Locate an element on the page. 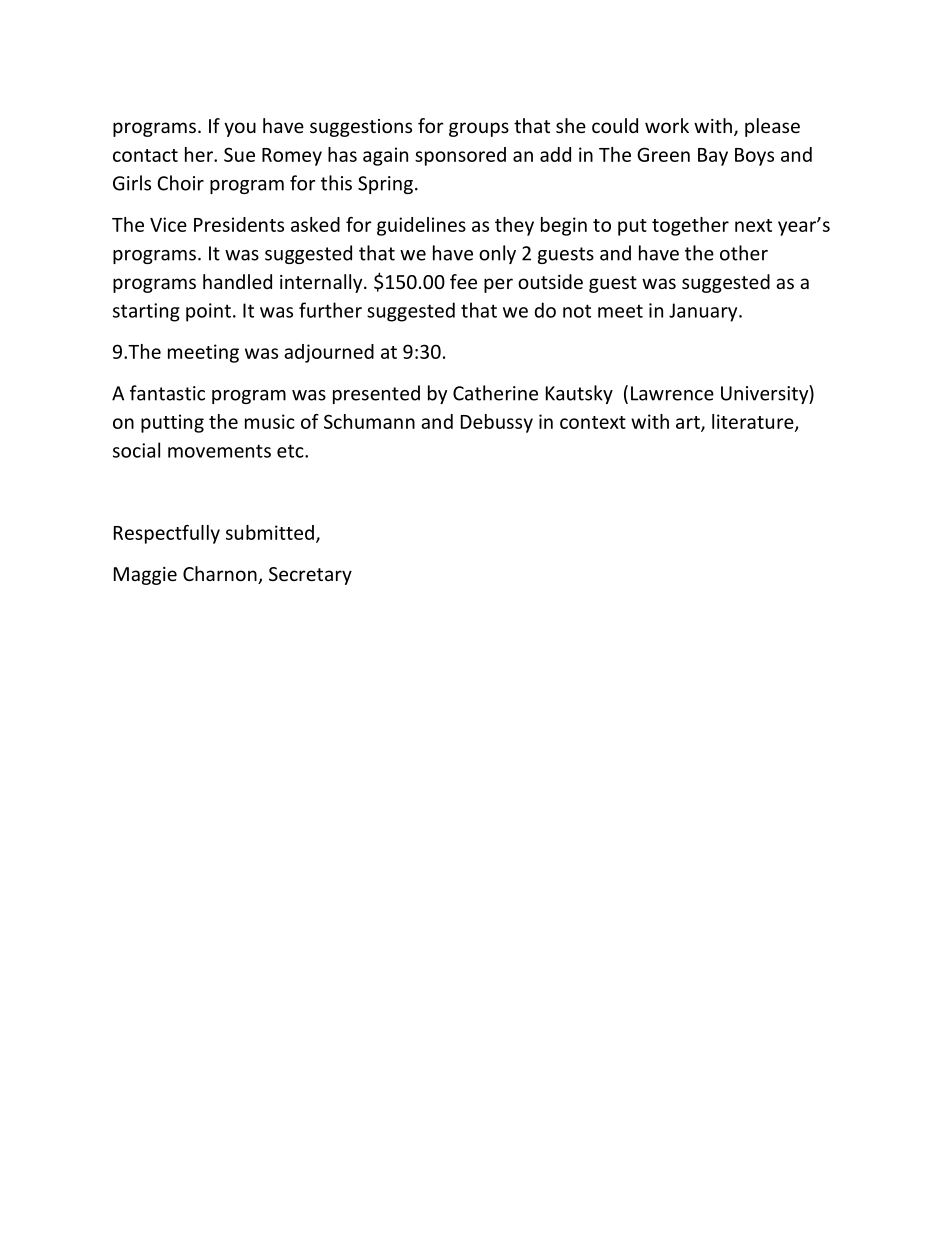  Schumann is located at coordinates (369, 421).
